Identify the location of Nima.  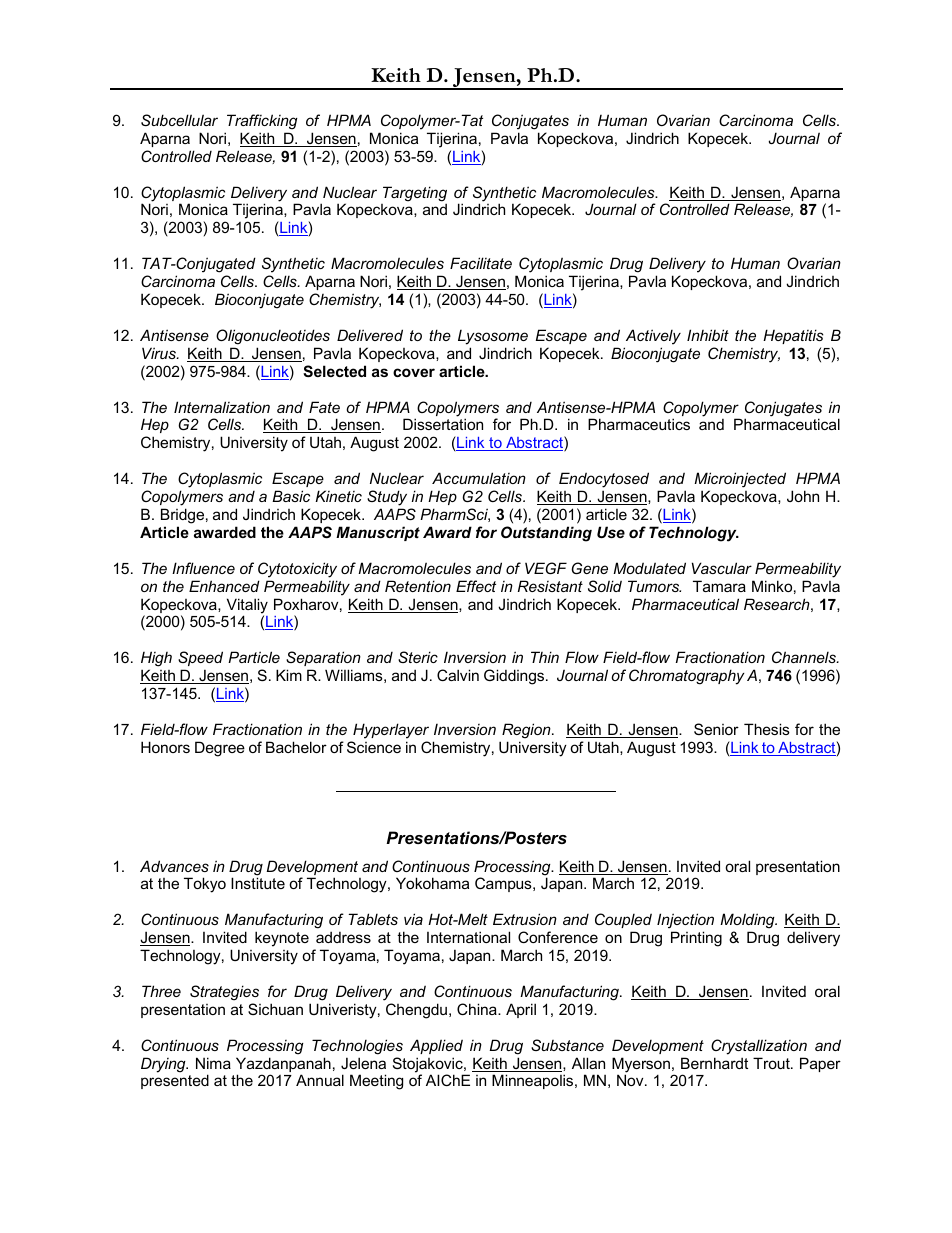
(213, 1063).
